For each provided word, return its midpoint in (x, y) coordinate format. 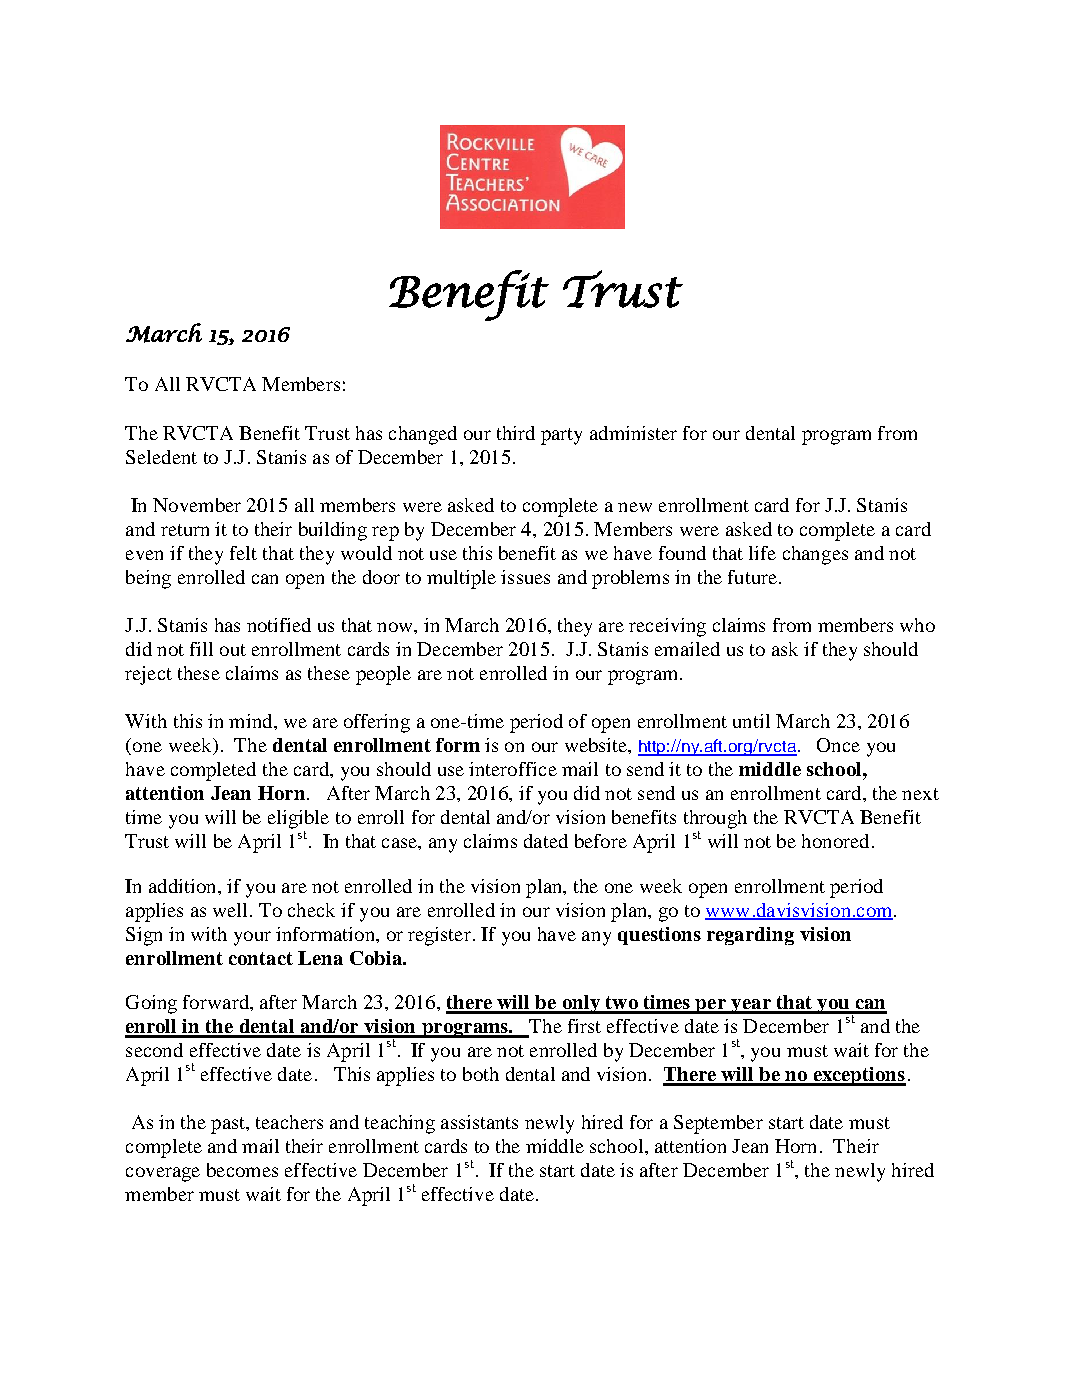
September (718, 1124)
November (197, 505)
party (561, 436)
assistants (479, 1122)
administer (633, 433)
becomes (242, 1170)
